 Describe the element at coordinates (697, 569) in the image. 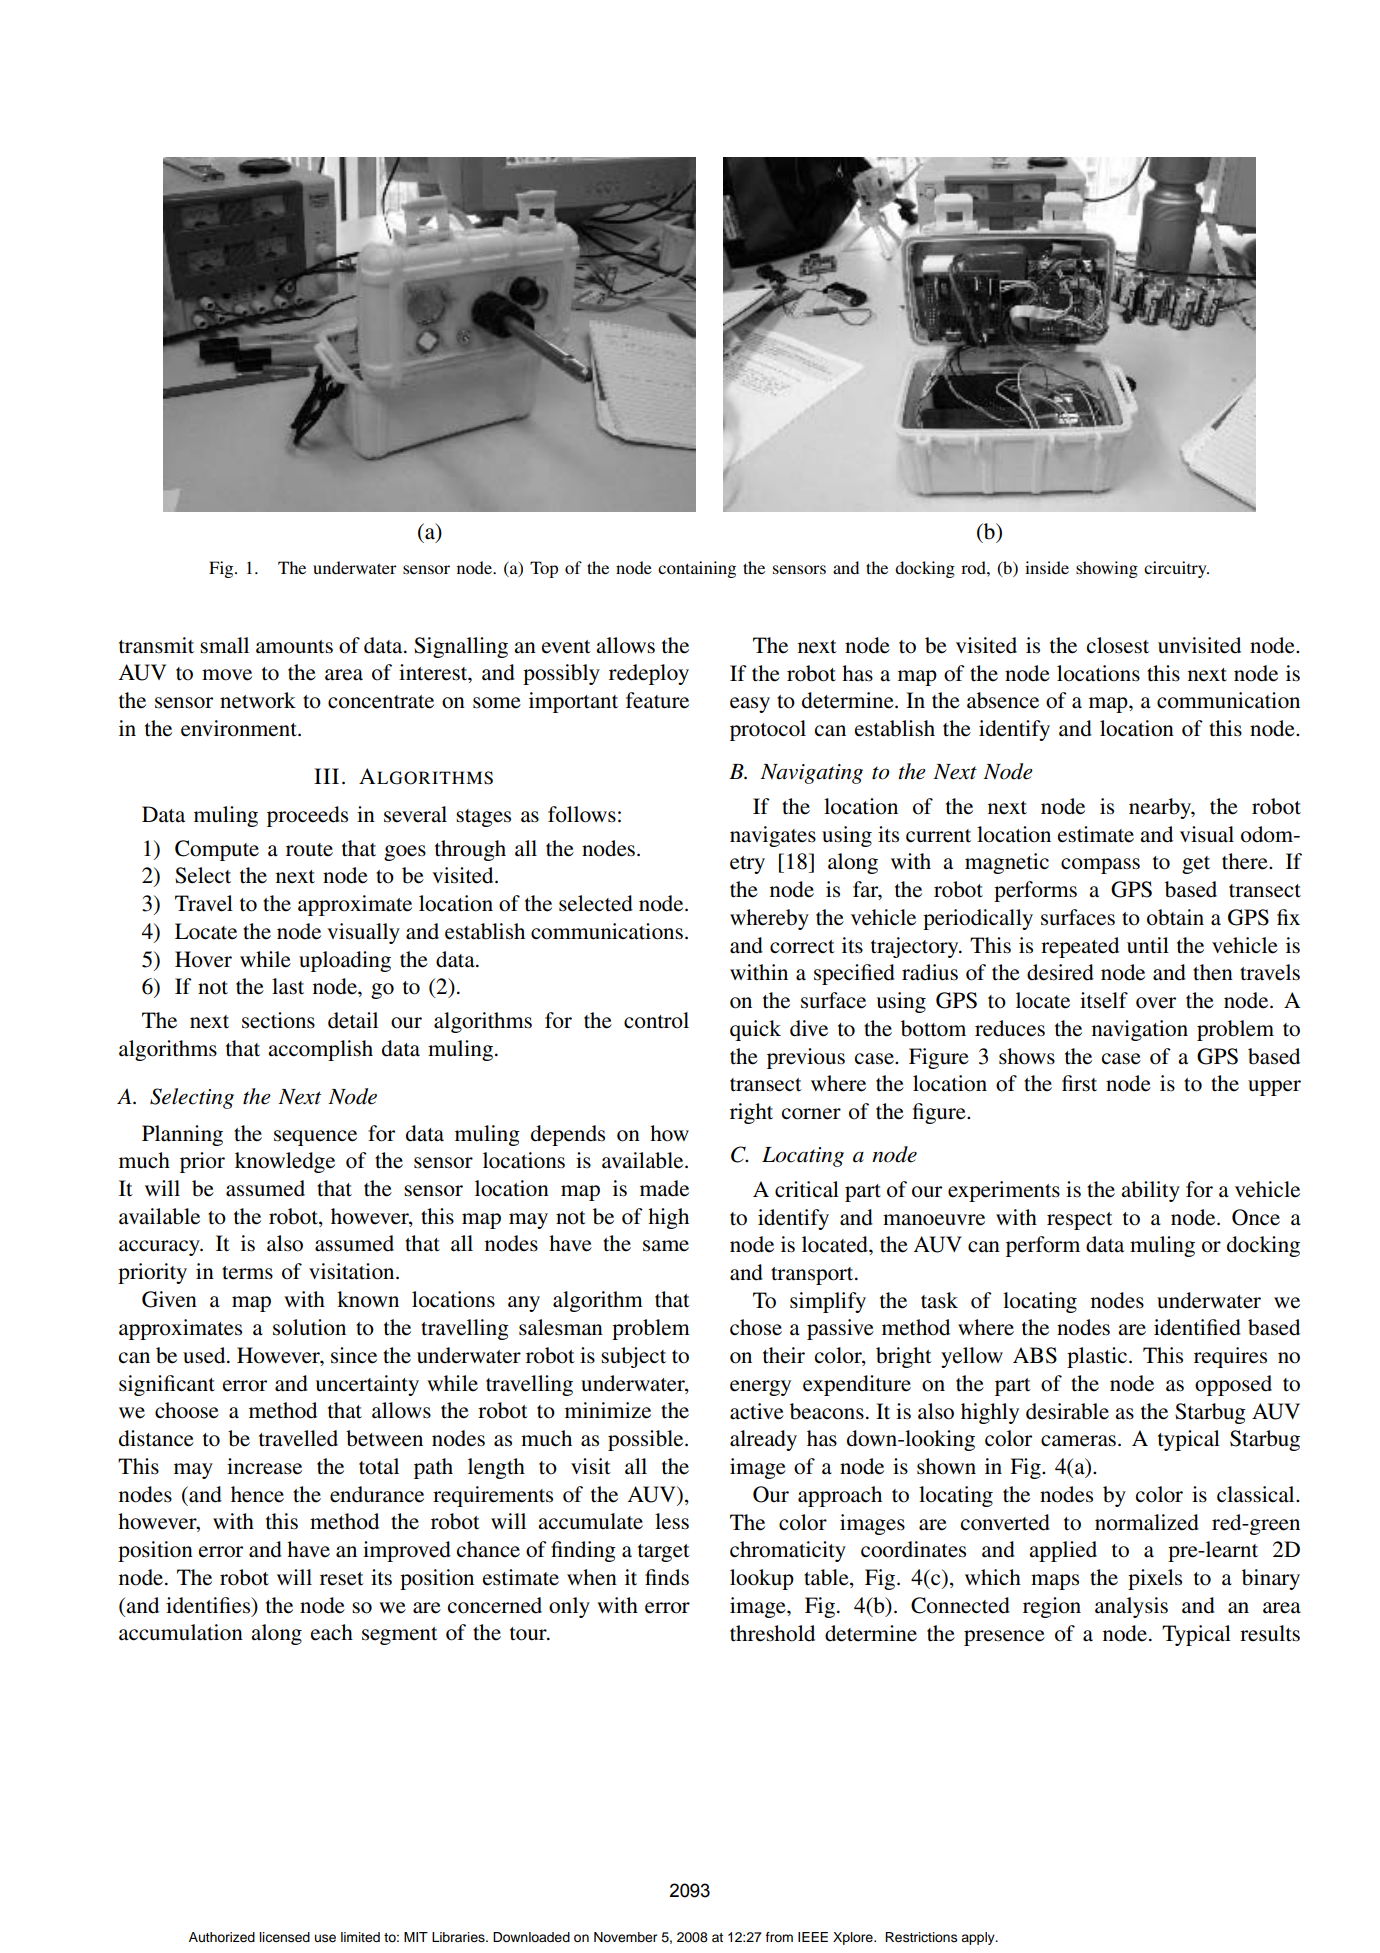

I see `containing` at that location.
